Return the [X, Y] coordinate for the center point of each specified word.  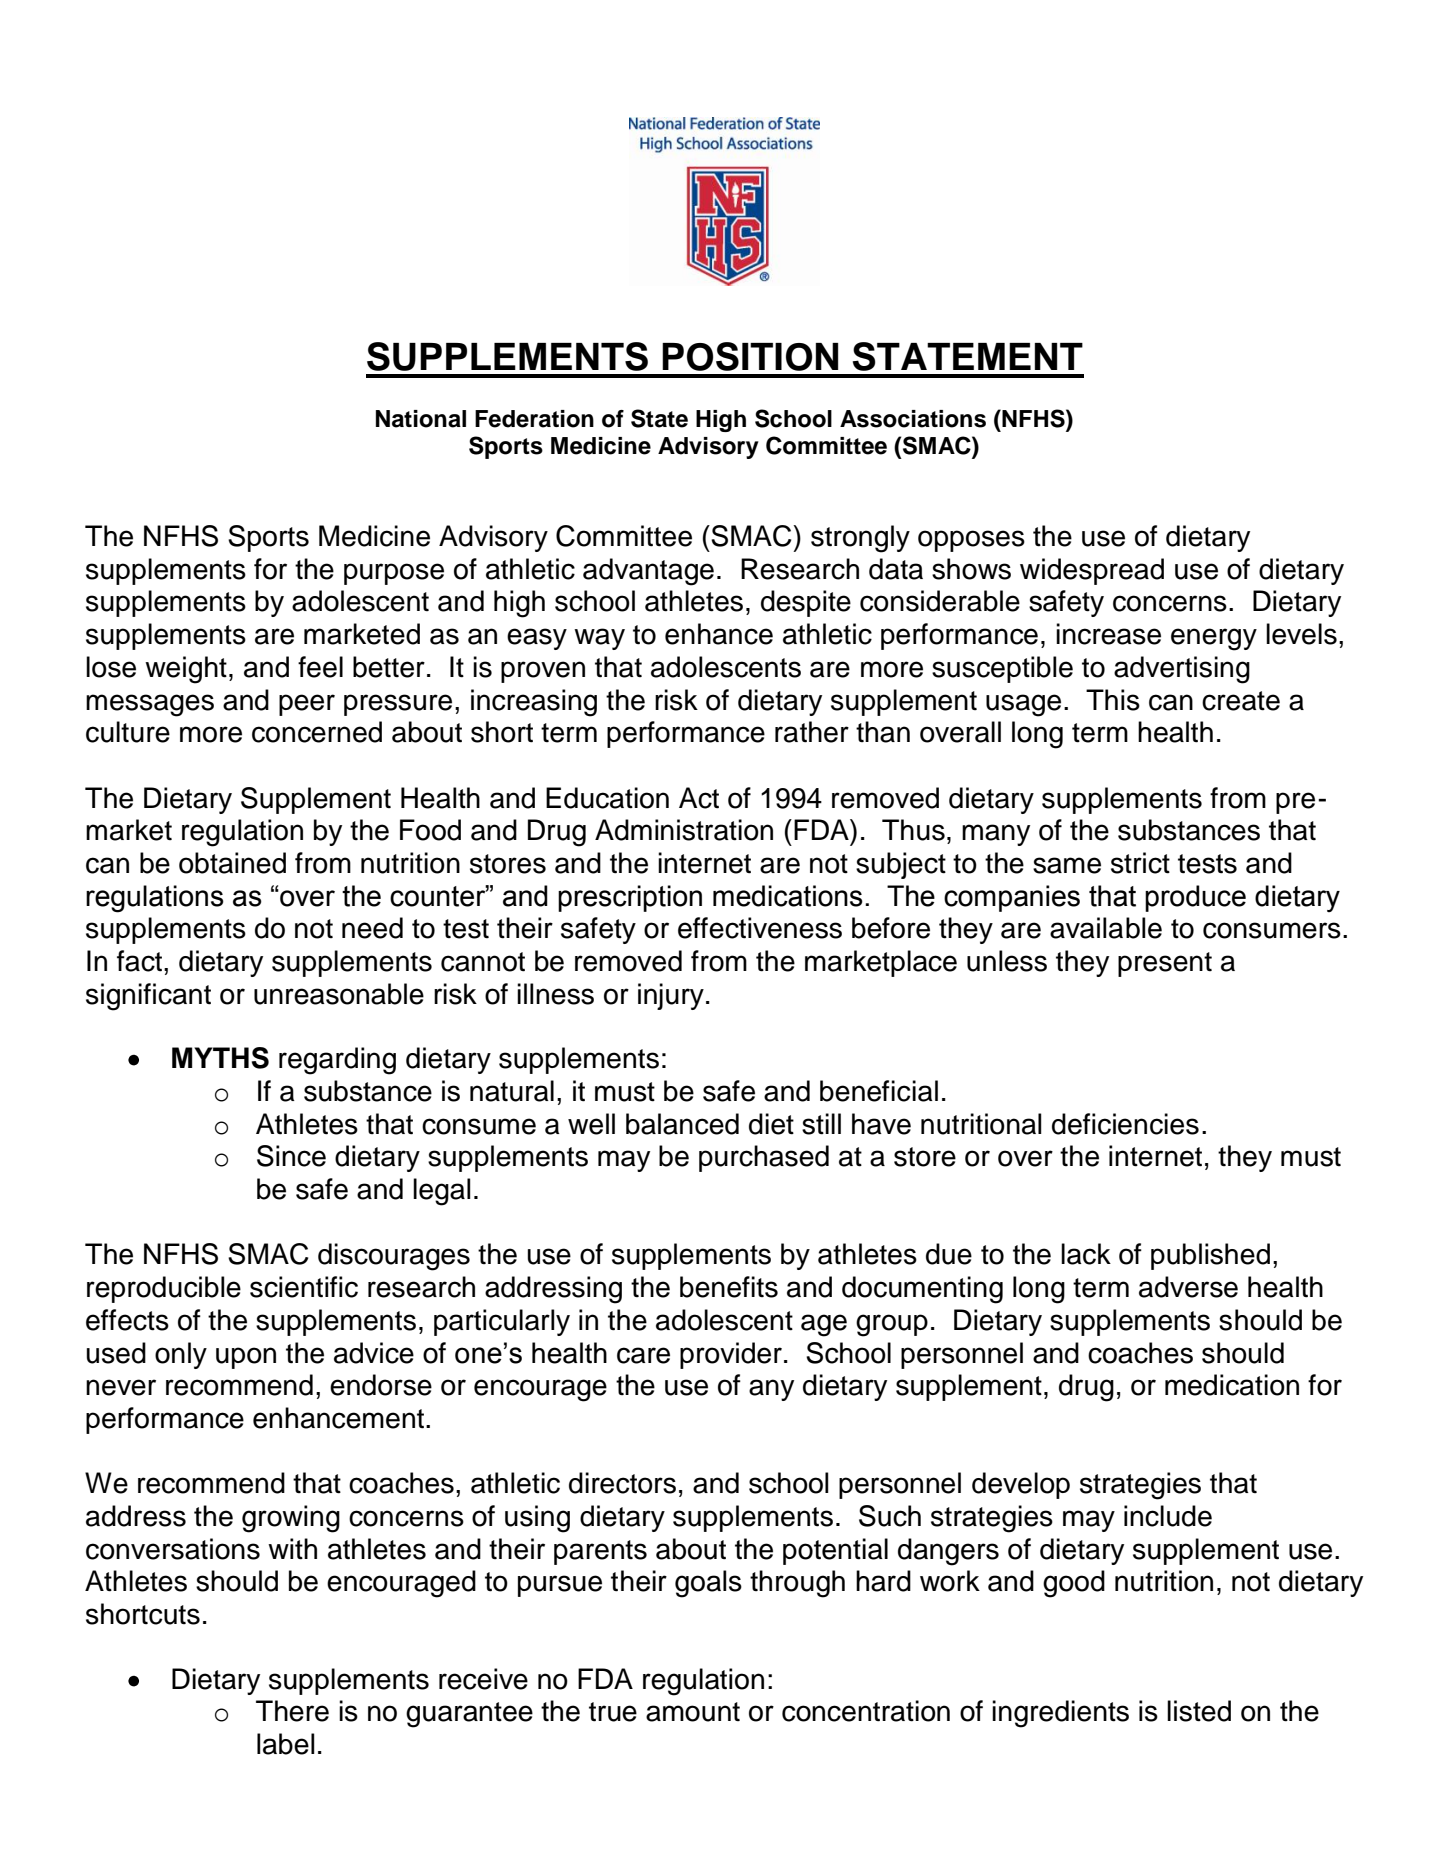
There [292, 1711]
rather [812, 732]
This [1113, 700]
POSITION [750, 356]
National [421, 419]
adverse [1188, 1287]
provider [731, 1355]
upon [246, 1358]
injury [671, 996]
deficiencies [1125, 1124]
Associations [913, 419]
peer [307, 705]
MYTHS [220, 1058]
